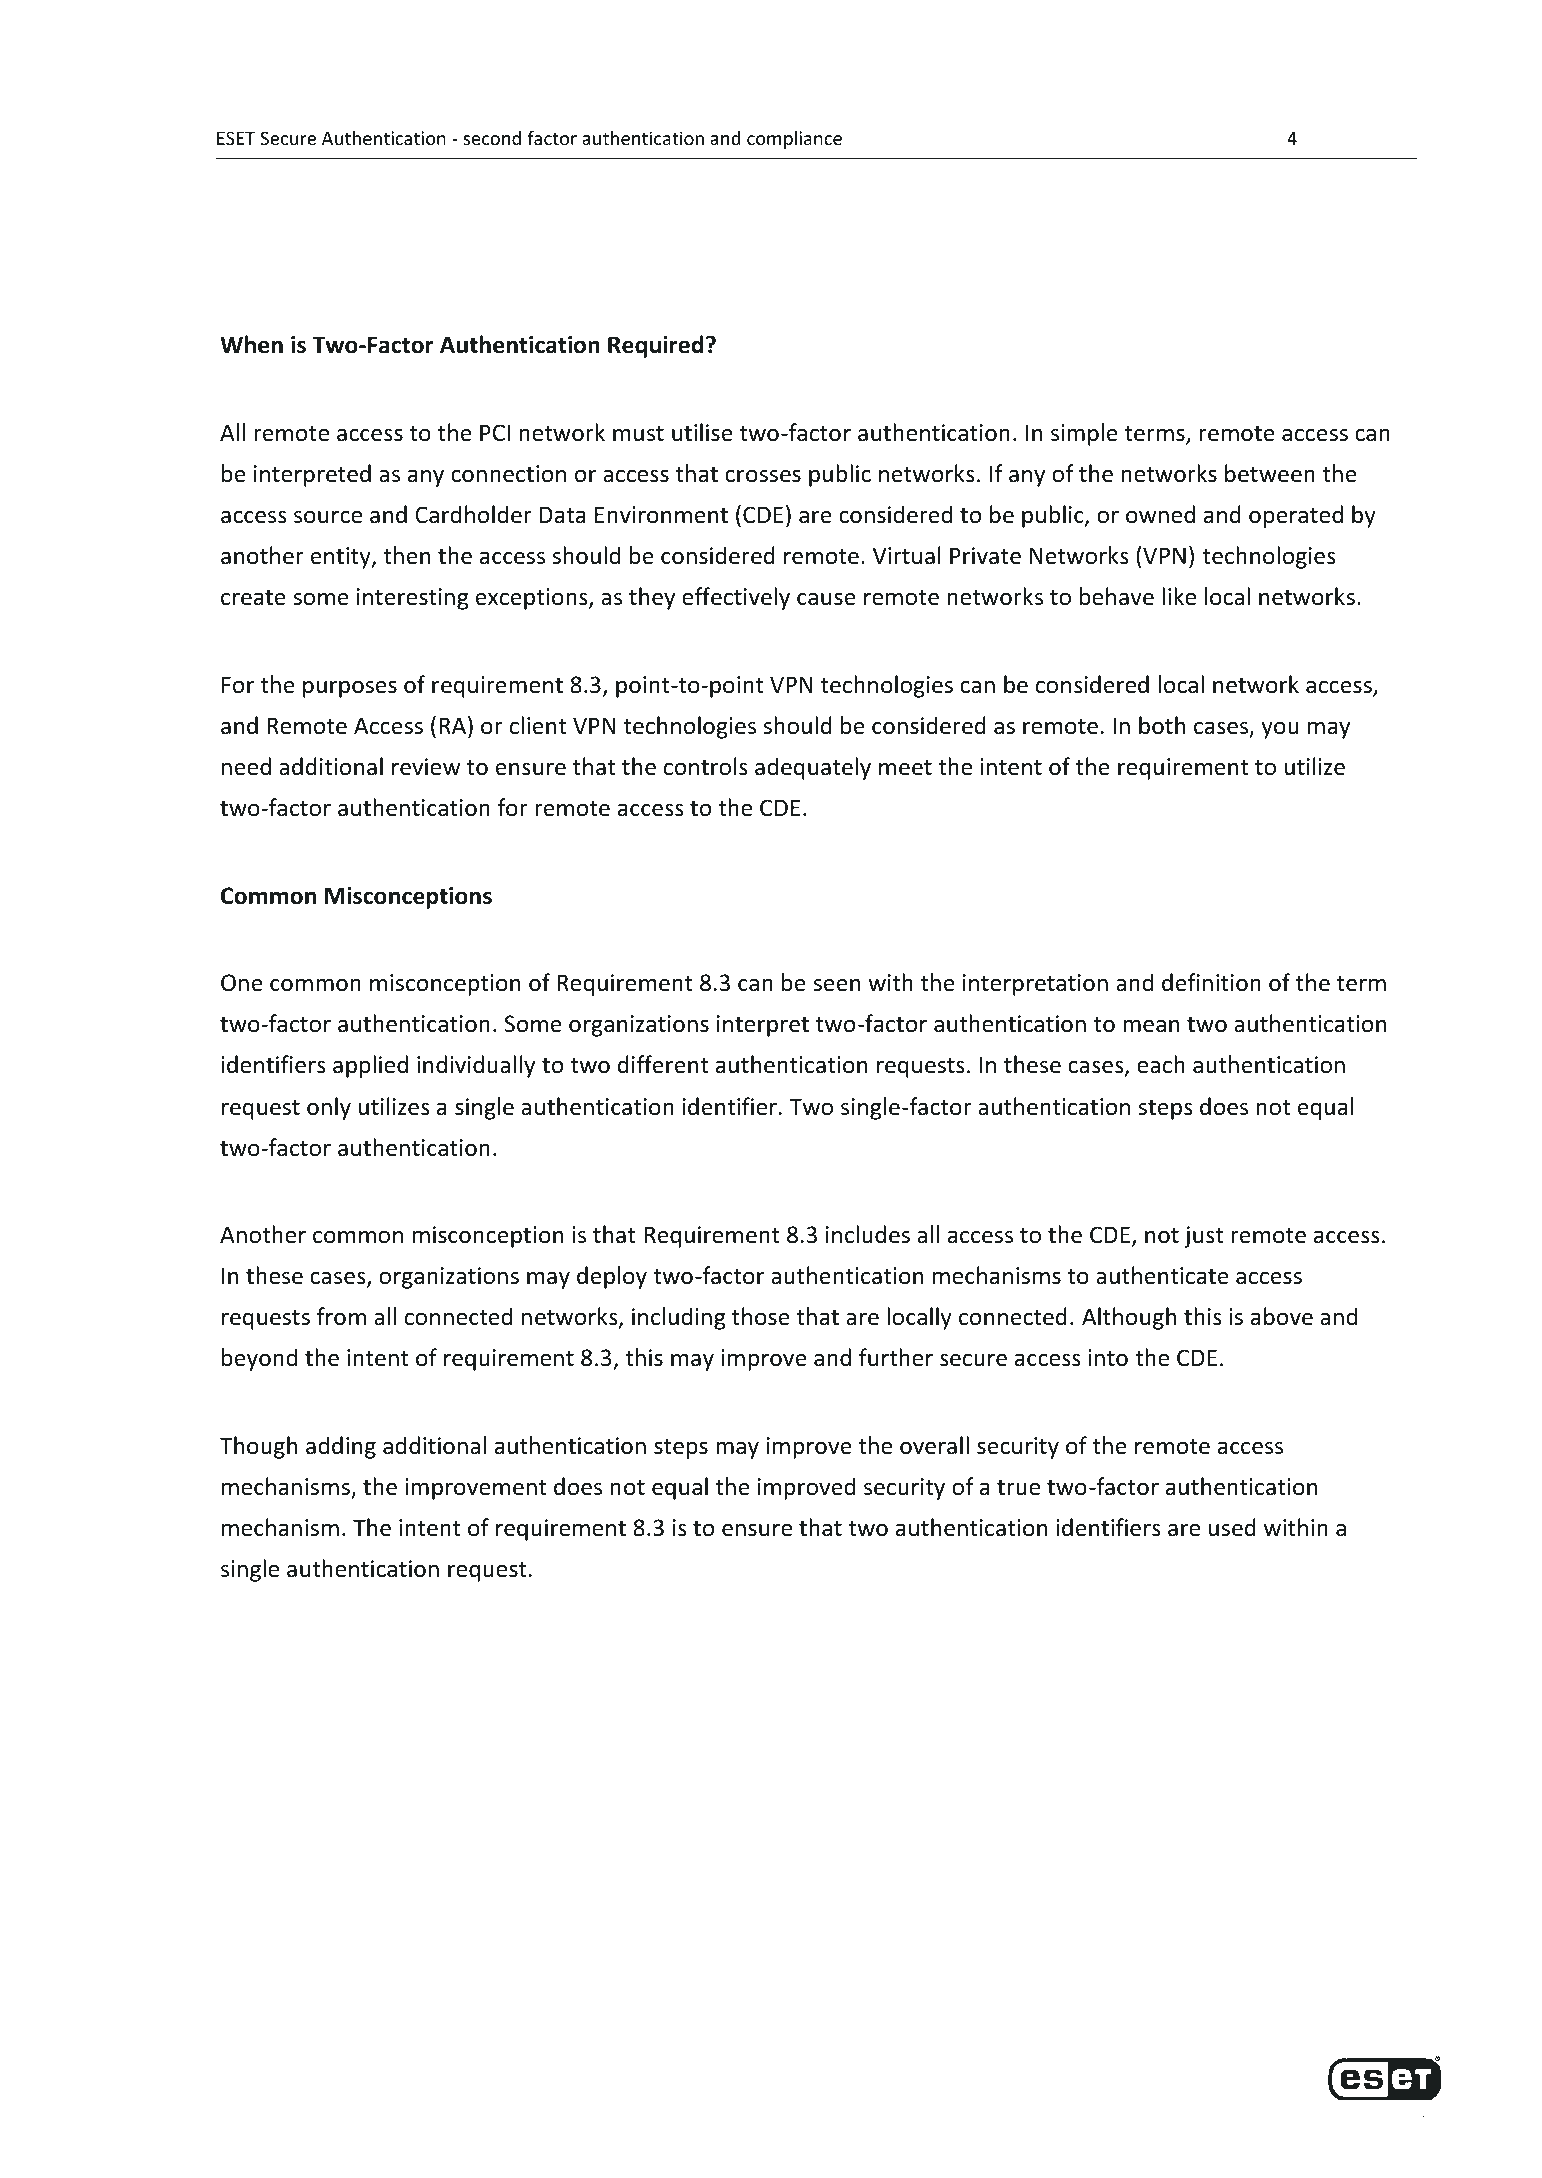 The image size is (1542, 2178). What do you see at coordinates (1084, 434) in the document?
I see `simple` at bounding box center [1084, 434].
